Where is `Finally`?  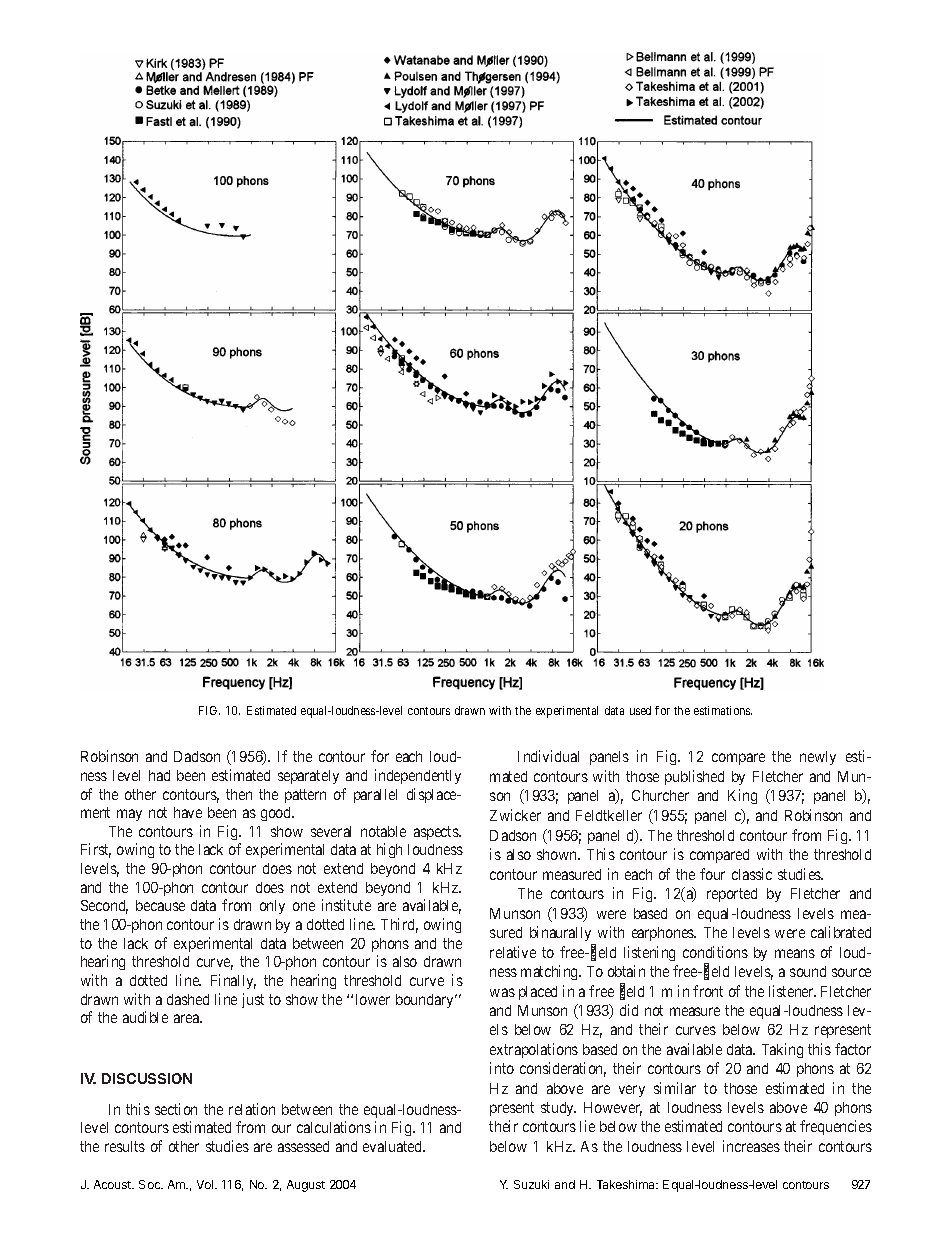 Finally is located at coordinates (233, 981).
